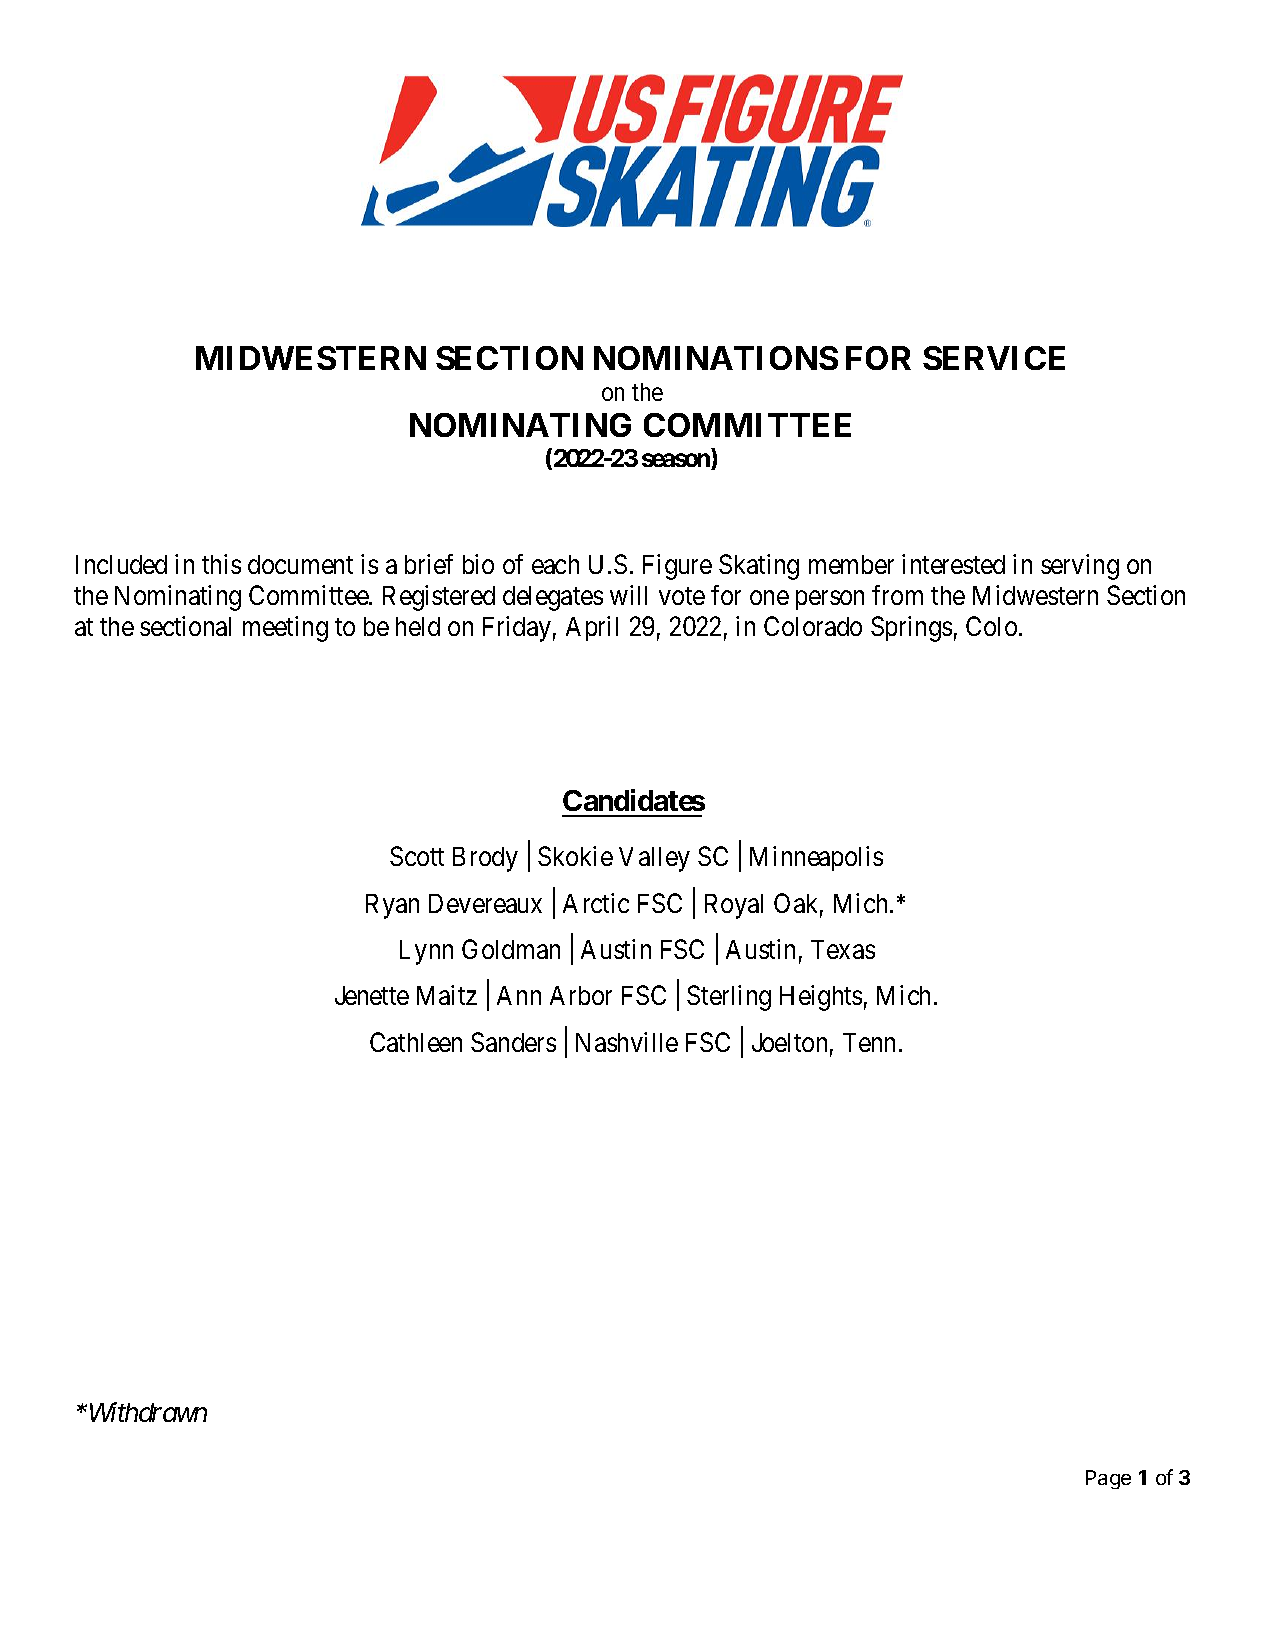 This screenshot has width=1264, height=1636. I want to click on Nashville, so click(627, 1042).
